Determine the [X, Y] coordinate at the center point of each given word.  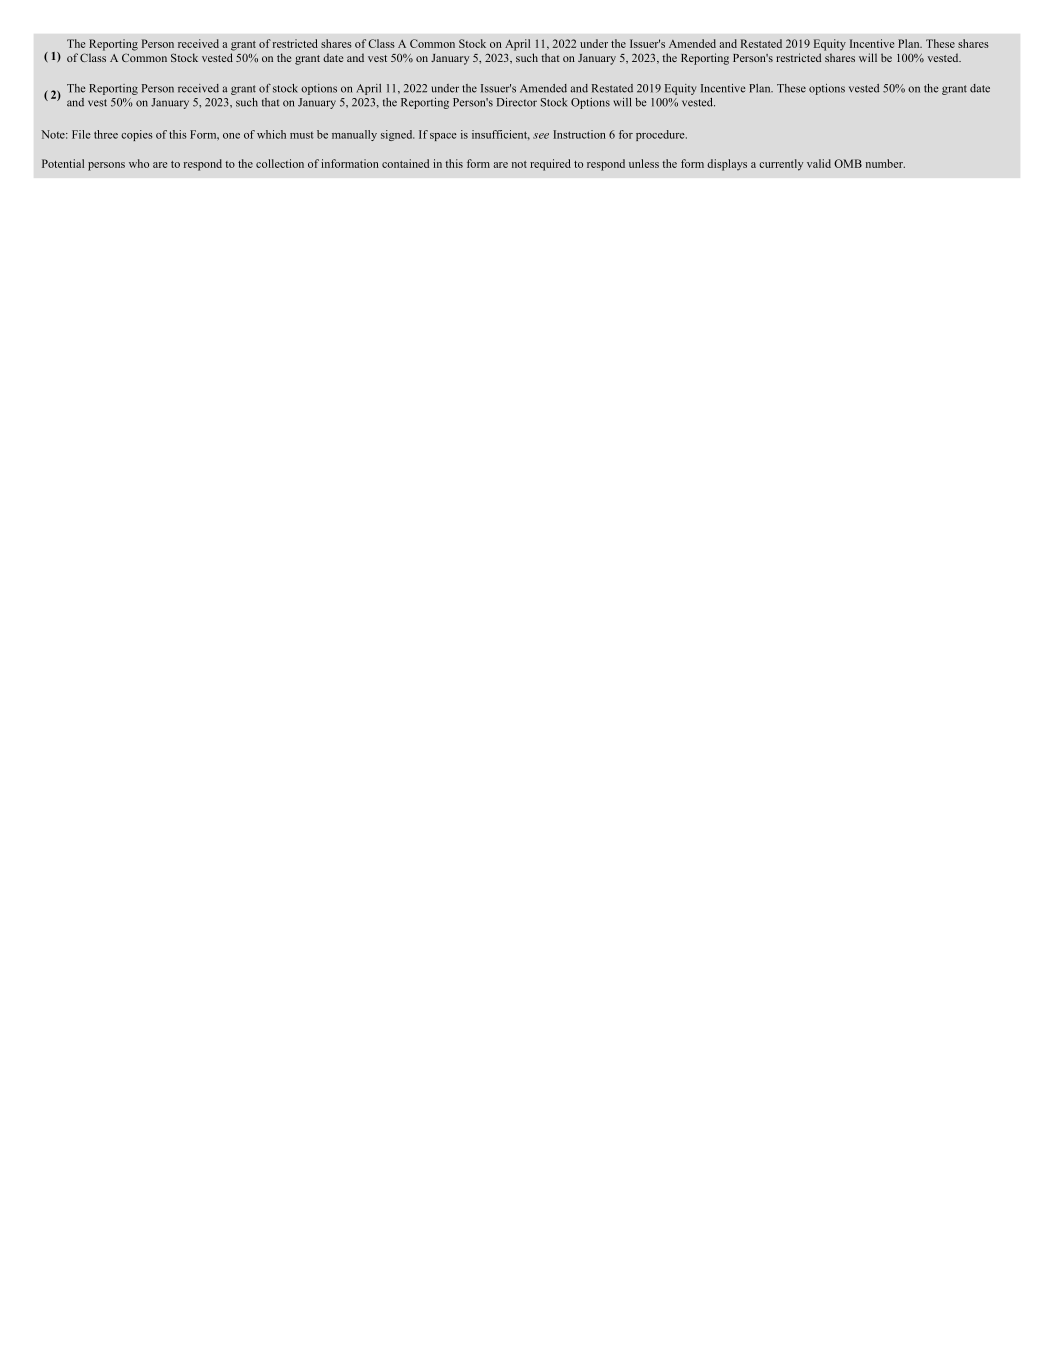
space [443, 137]
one [231, 136]
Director [517, 102]
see [541, 136]
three [106, 134]
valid [819, 163]
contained [405, 163]
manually [354, 135]
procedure [661, 135]
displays [727, 165]
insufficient [501, 135]
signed [397, 135]
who [139, 163]
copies [136, 135]
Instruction [579, 134]
